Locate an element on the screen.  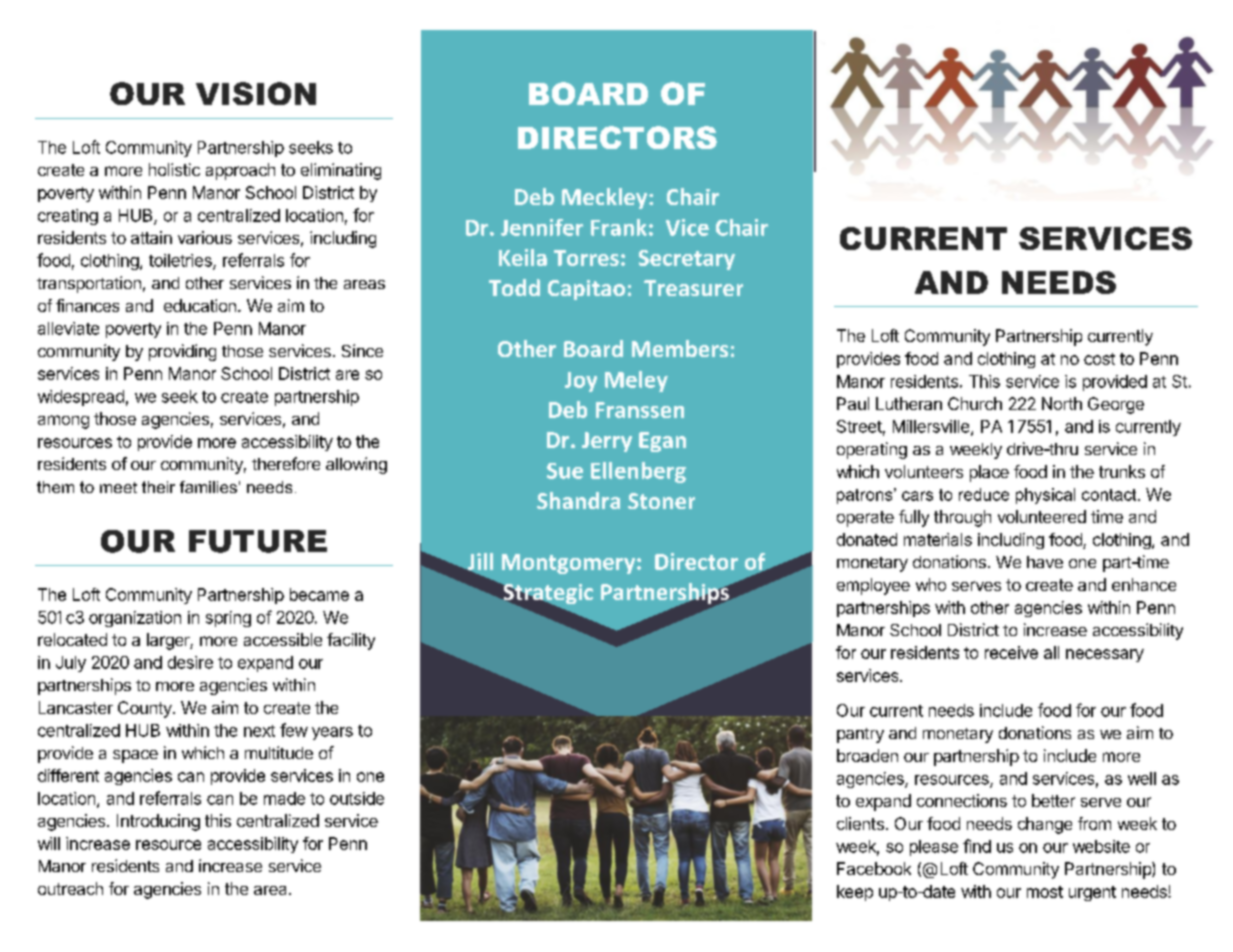
have is located at coordinates (1045, 562).
